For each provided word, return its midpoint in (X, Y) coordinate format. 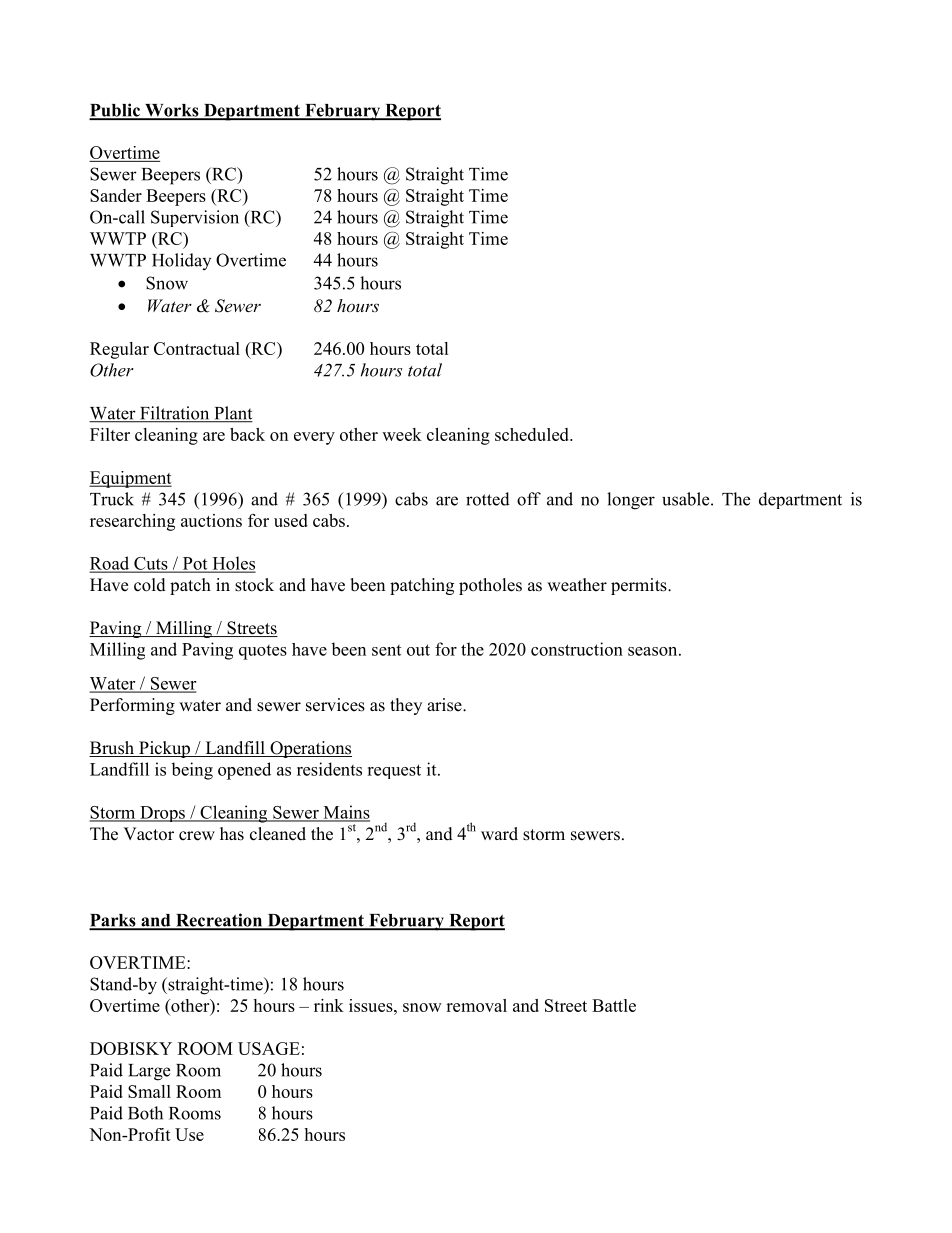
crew (197, 836)
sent (386, 650)
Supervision (195, 218)
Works (172, 111)
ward (499, 834)
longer (631, 501)
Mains (345, 813)
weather (577, 585)
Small (149, 1091)
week (402, 434)
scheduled (533, 434)
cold (150, 585)
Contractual (197, 348)
